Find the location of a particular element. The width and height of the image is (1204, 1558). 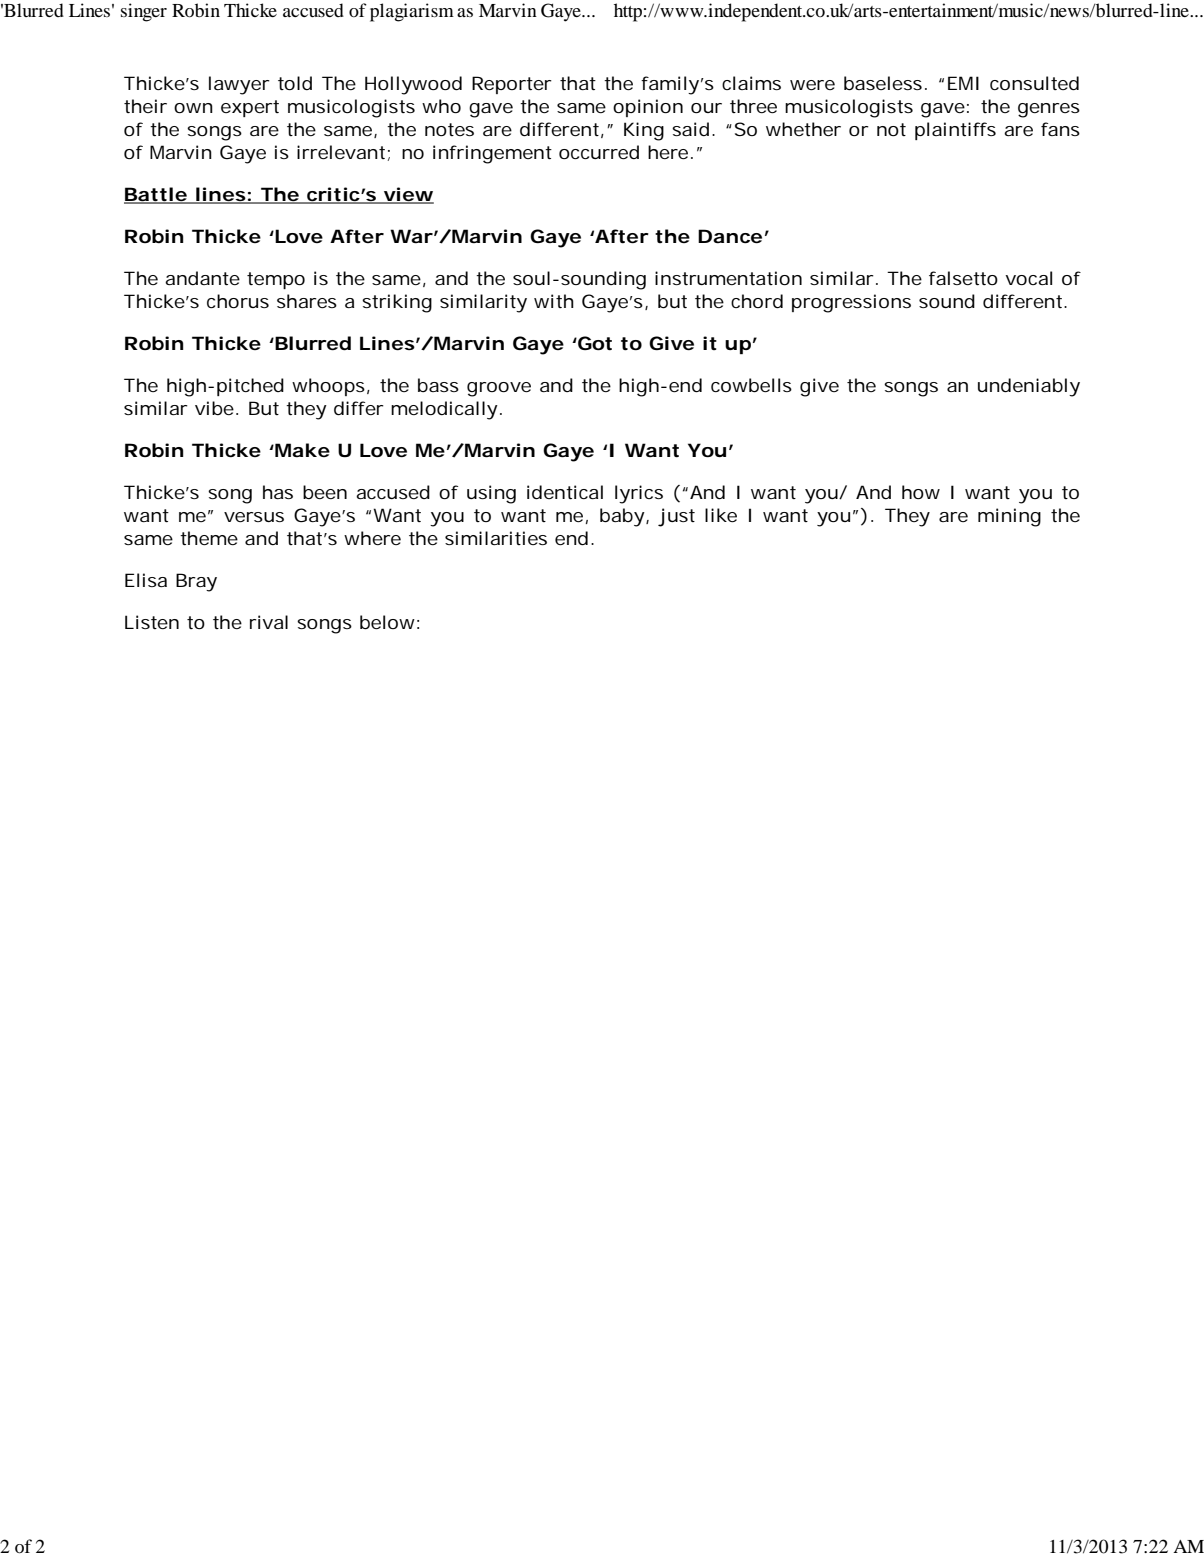

singer is located at coordinates (144, 12).
